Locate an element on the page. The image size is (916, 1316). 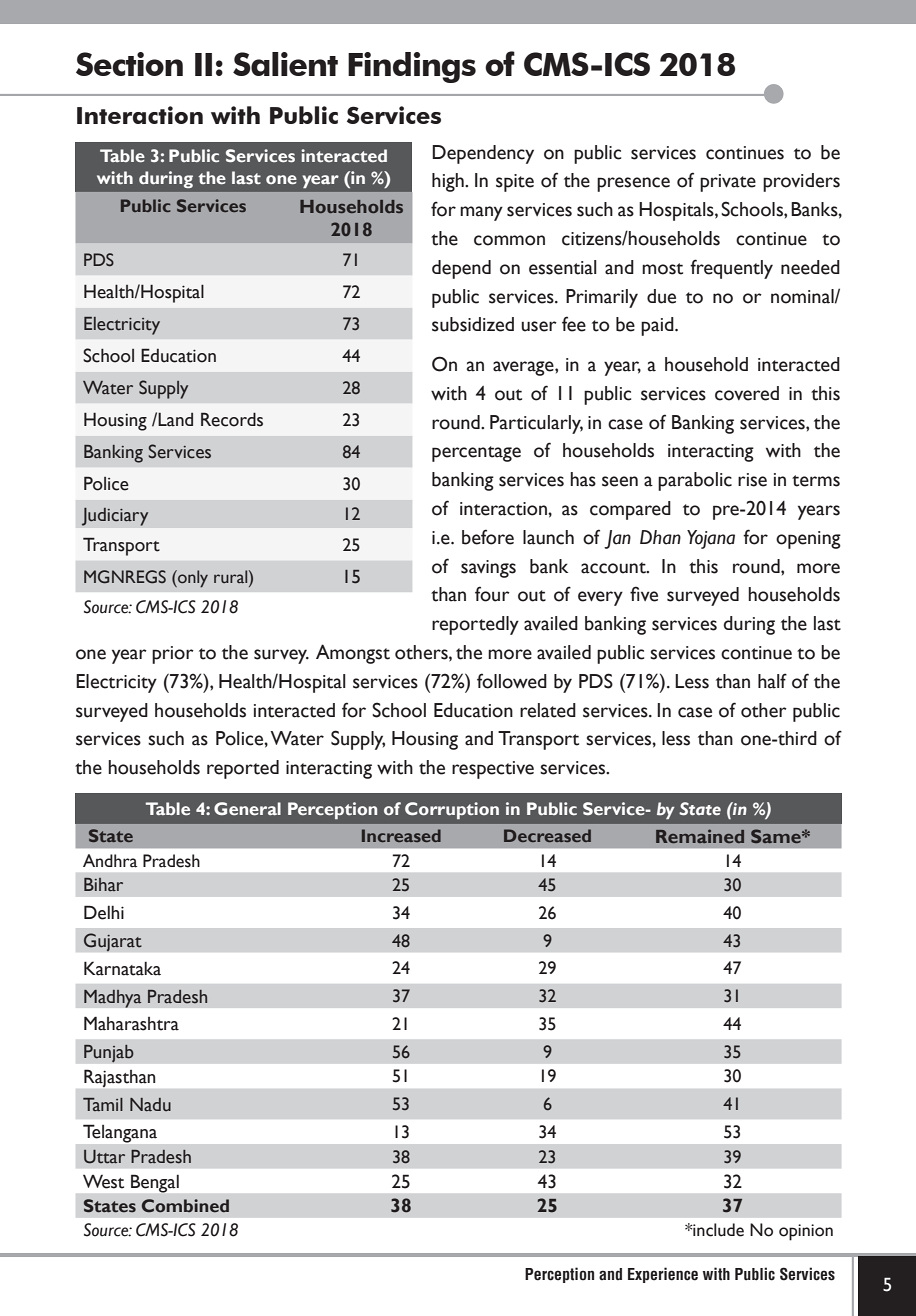
followed is located at coordinates (512, 681).
